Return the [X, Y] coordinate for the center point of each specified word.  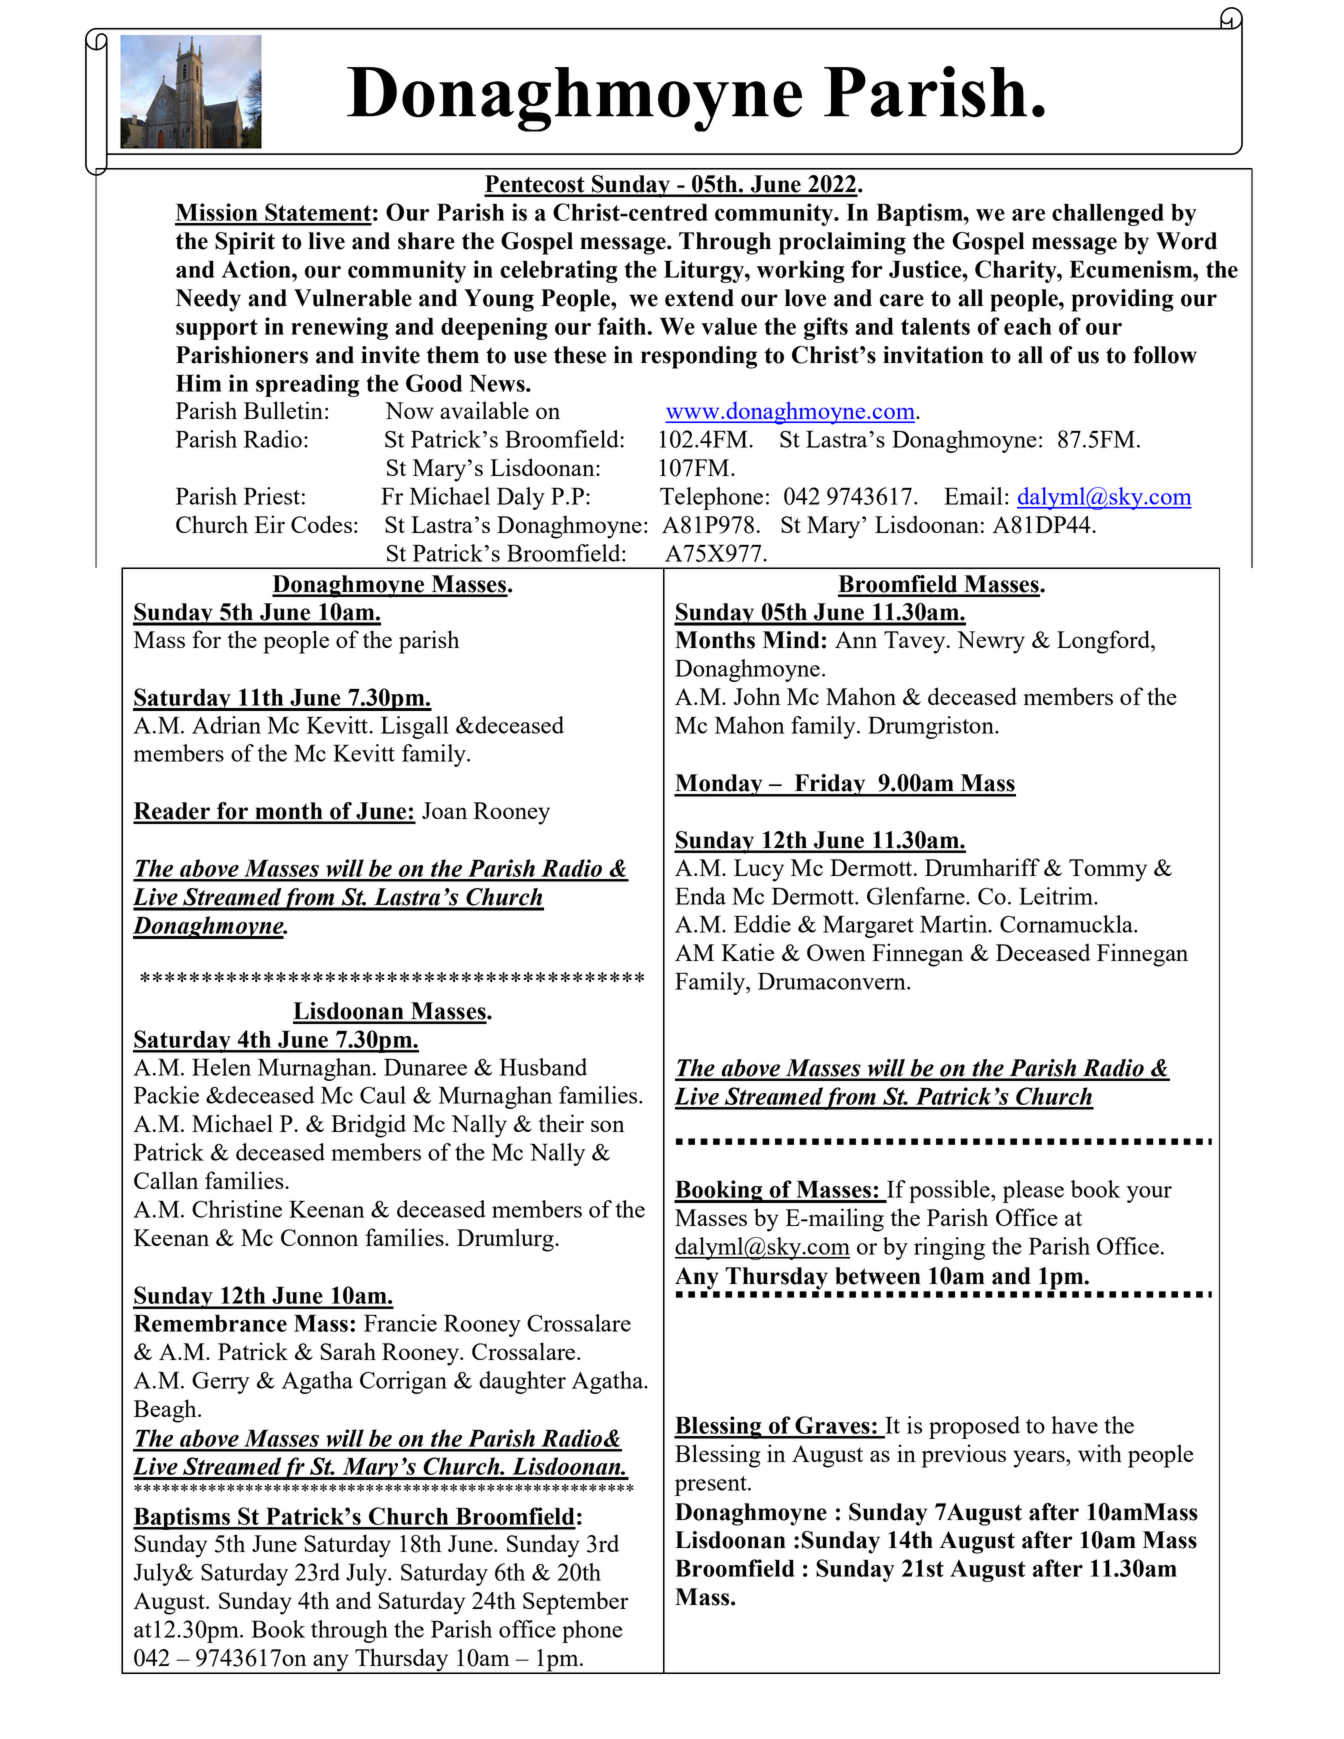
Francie [400, 1323]
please [1033, 1191]
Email [973, 496]
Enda [700, 896]
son [608, 1126]
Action [257, 269]
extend [699, 298]
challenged [1108, 214]
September [576, 1603]
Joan [444, 810]
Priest [272, 496]
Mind [791, 640]
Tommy [1108, 870]
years [1040, 1459]
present [712, 1486]
